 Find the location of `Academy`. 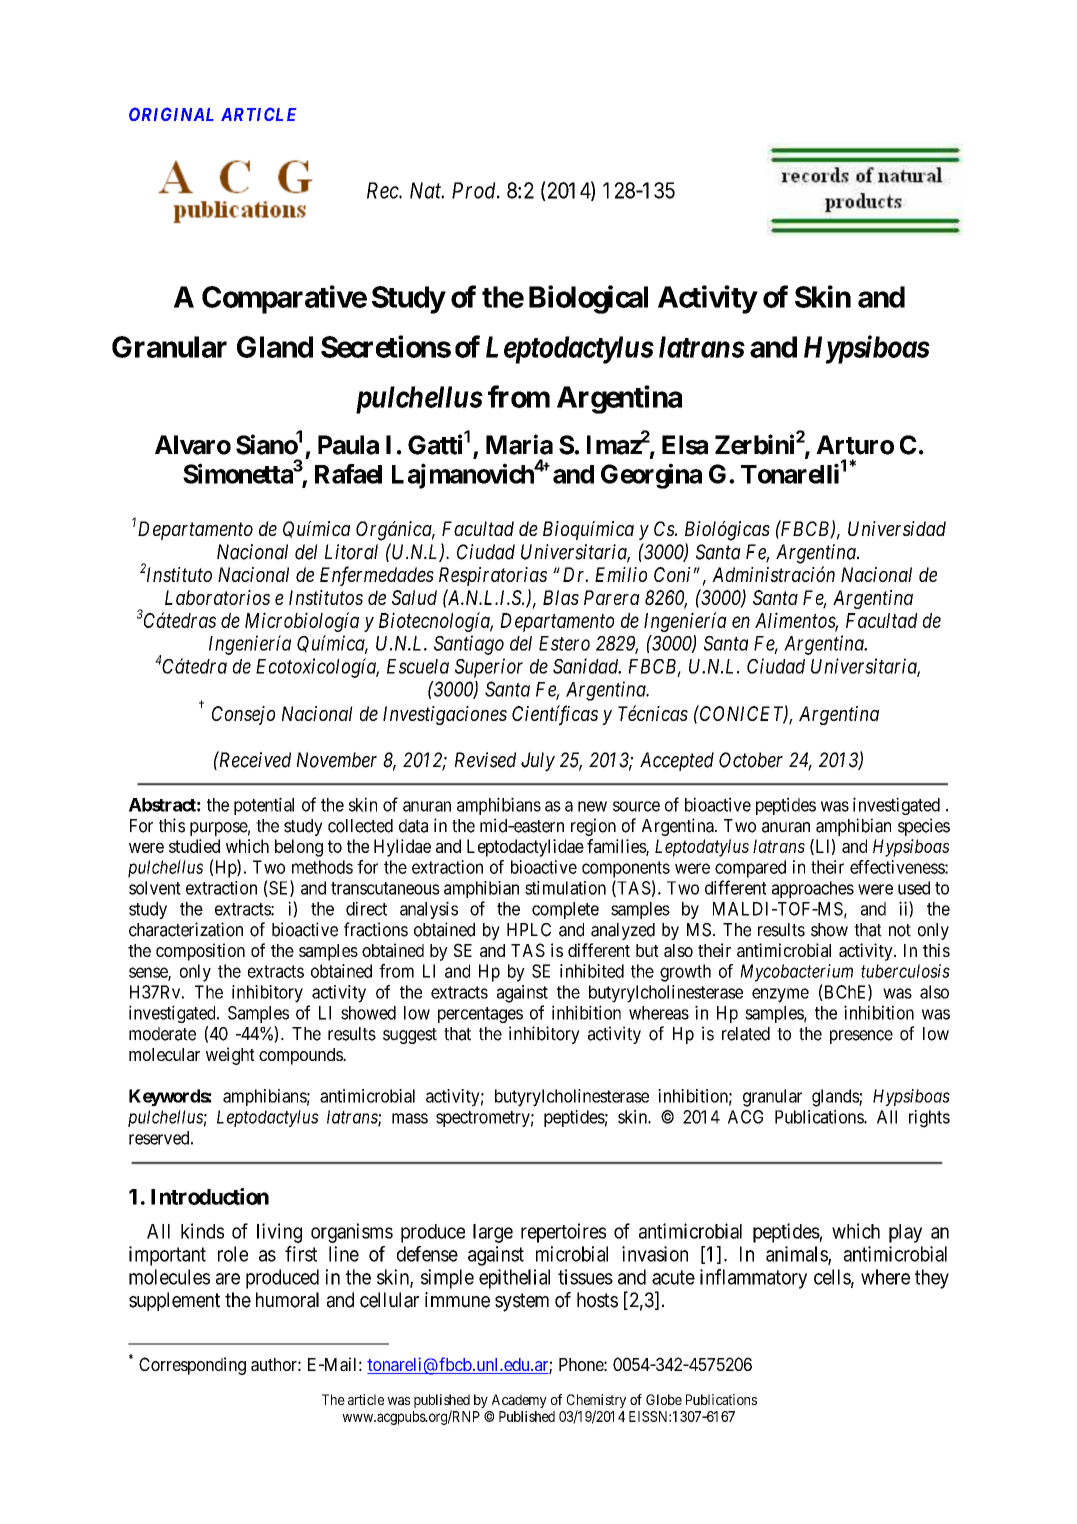

Academy is located at coordinates (519, 1401).
